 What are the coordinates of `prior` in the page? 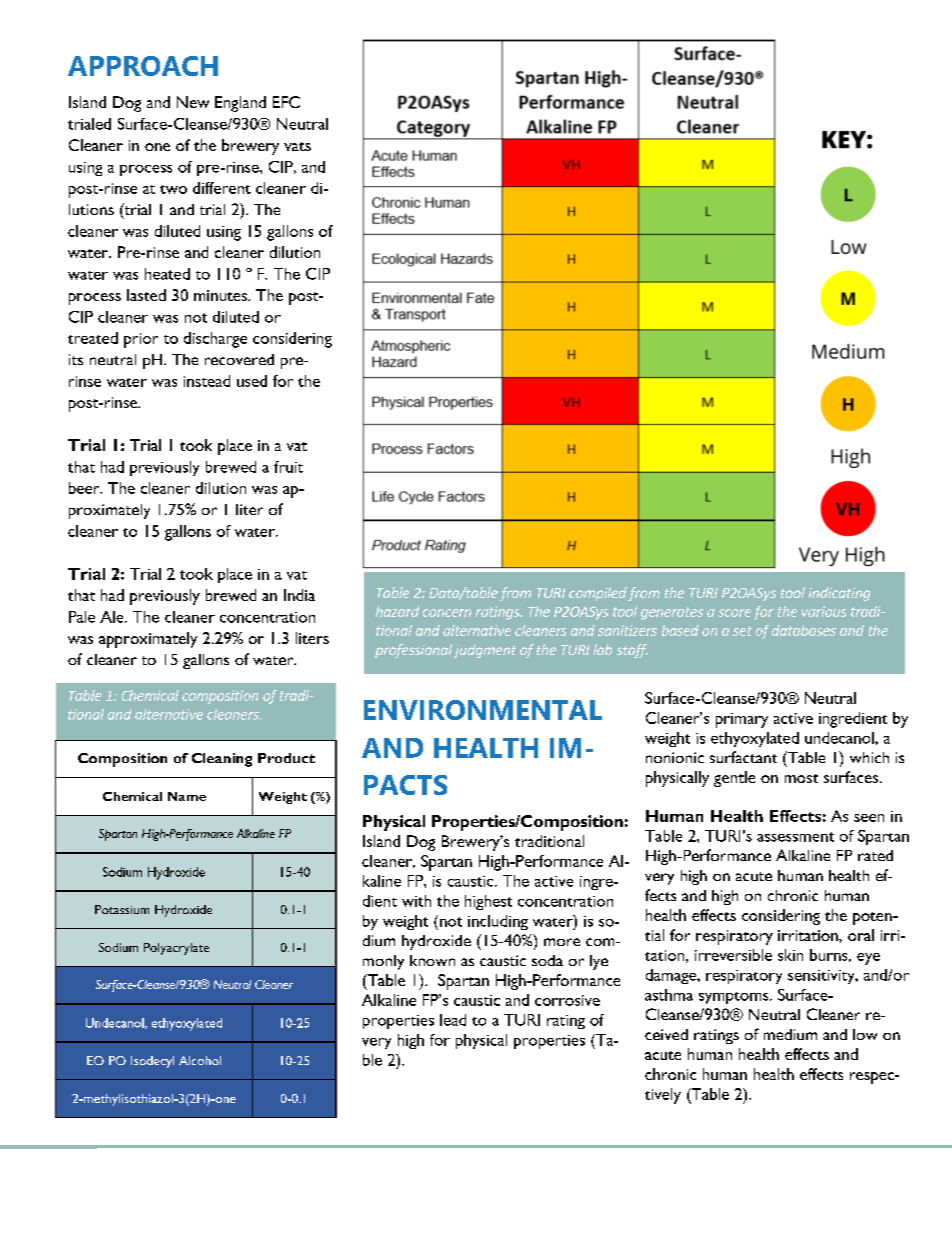 It's located at (141, 340).
